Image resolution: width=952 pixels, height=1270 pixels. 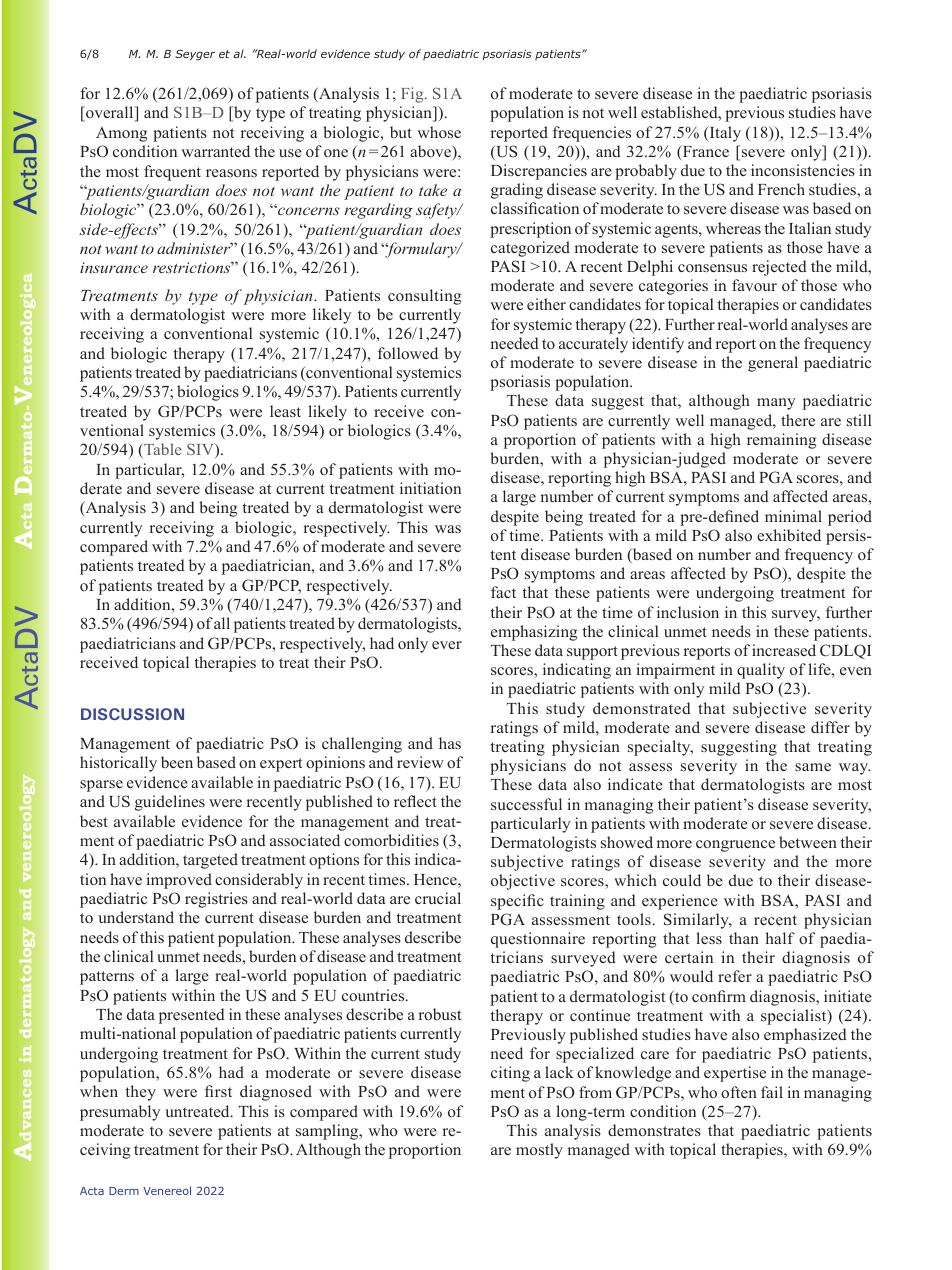 I want to click on whose, so click(x=439, y=132).
